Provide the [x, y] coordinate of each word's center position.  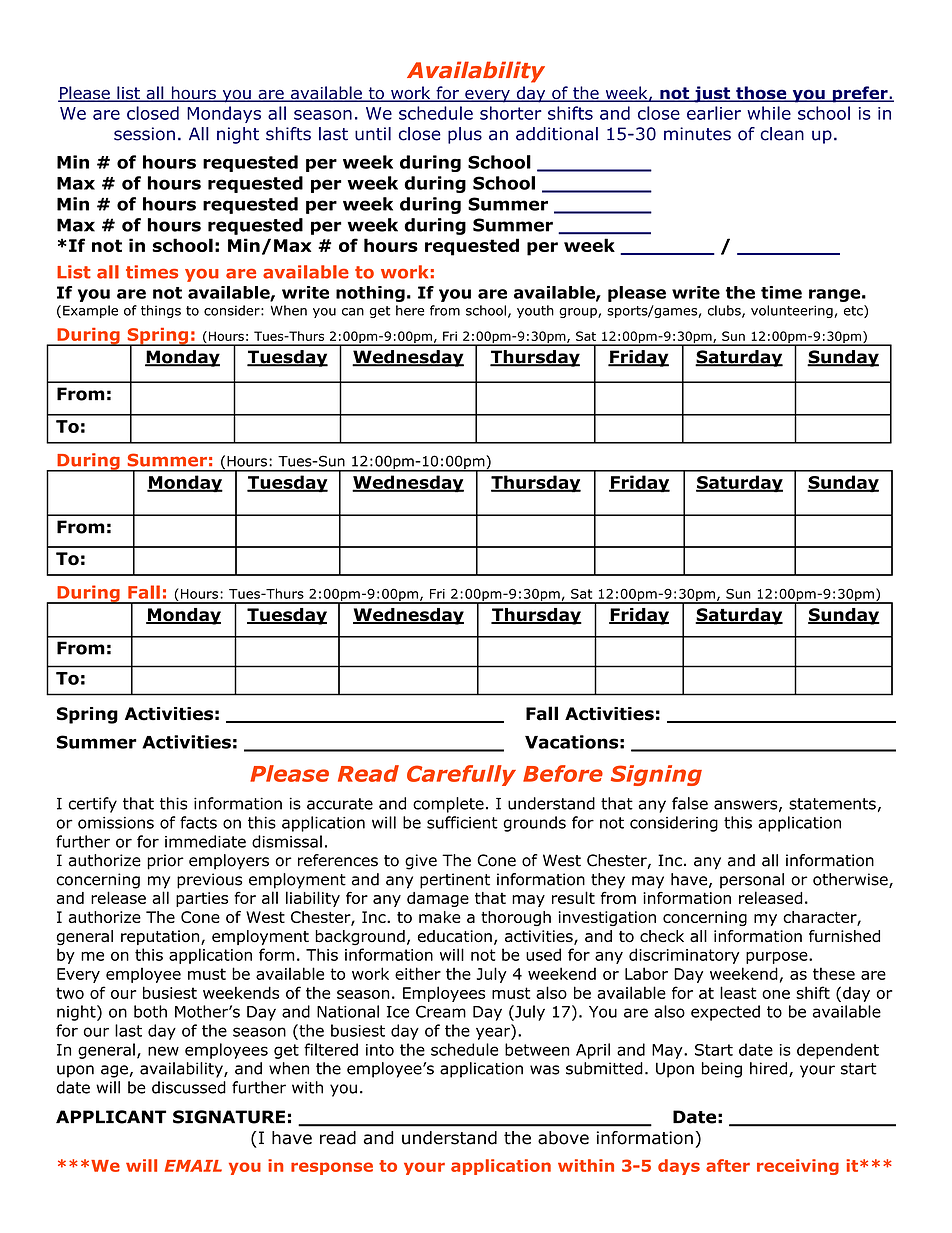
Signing [656, 775]
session [144, 134]
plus [465, 135]
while [769, 113]
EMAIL [193, 1166]
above [563, 1138]
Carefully [461, 775]
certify [93, 805]
